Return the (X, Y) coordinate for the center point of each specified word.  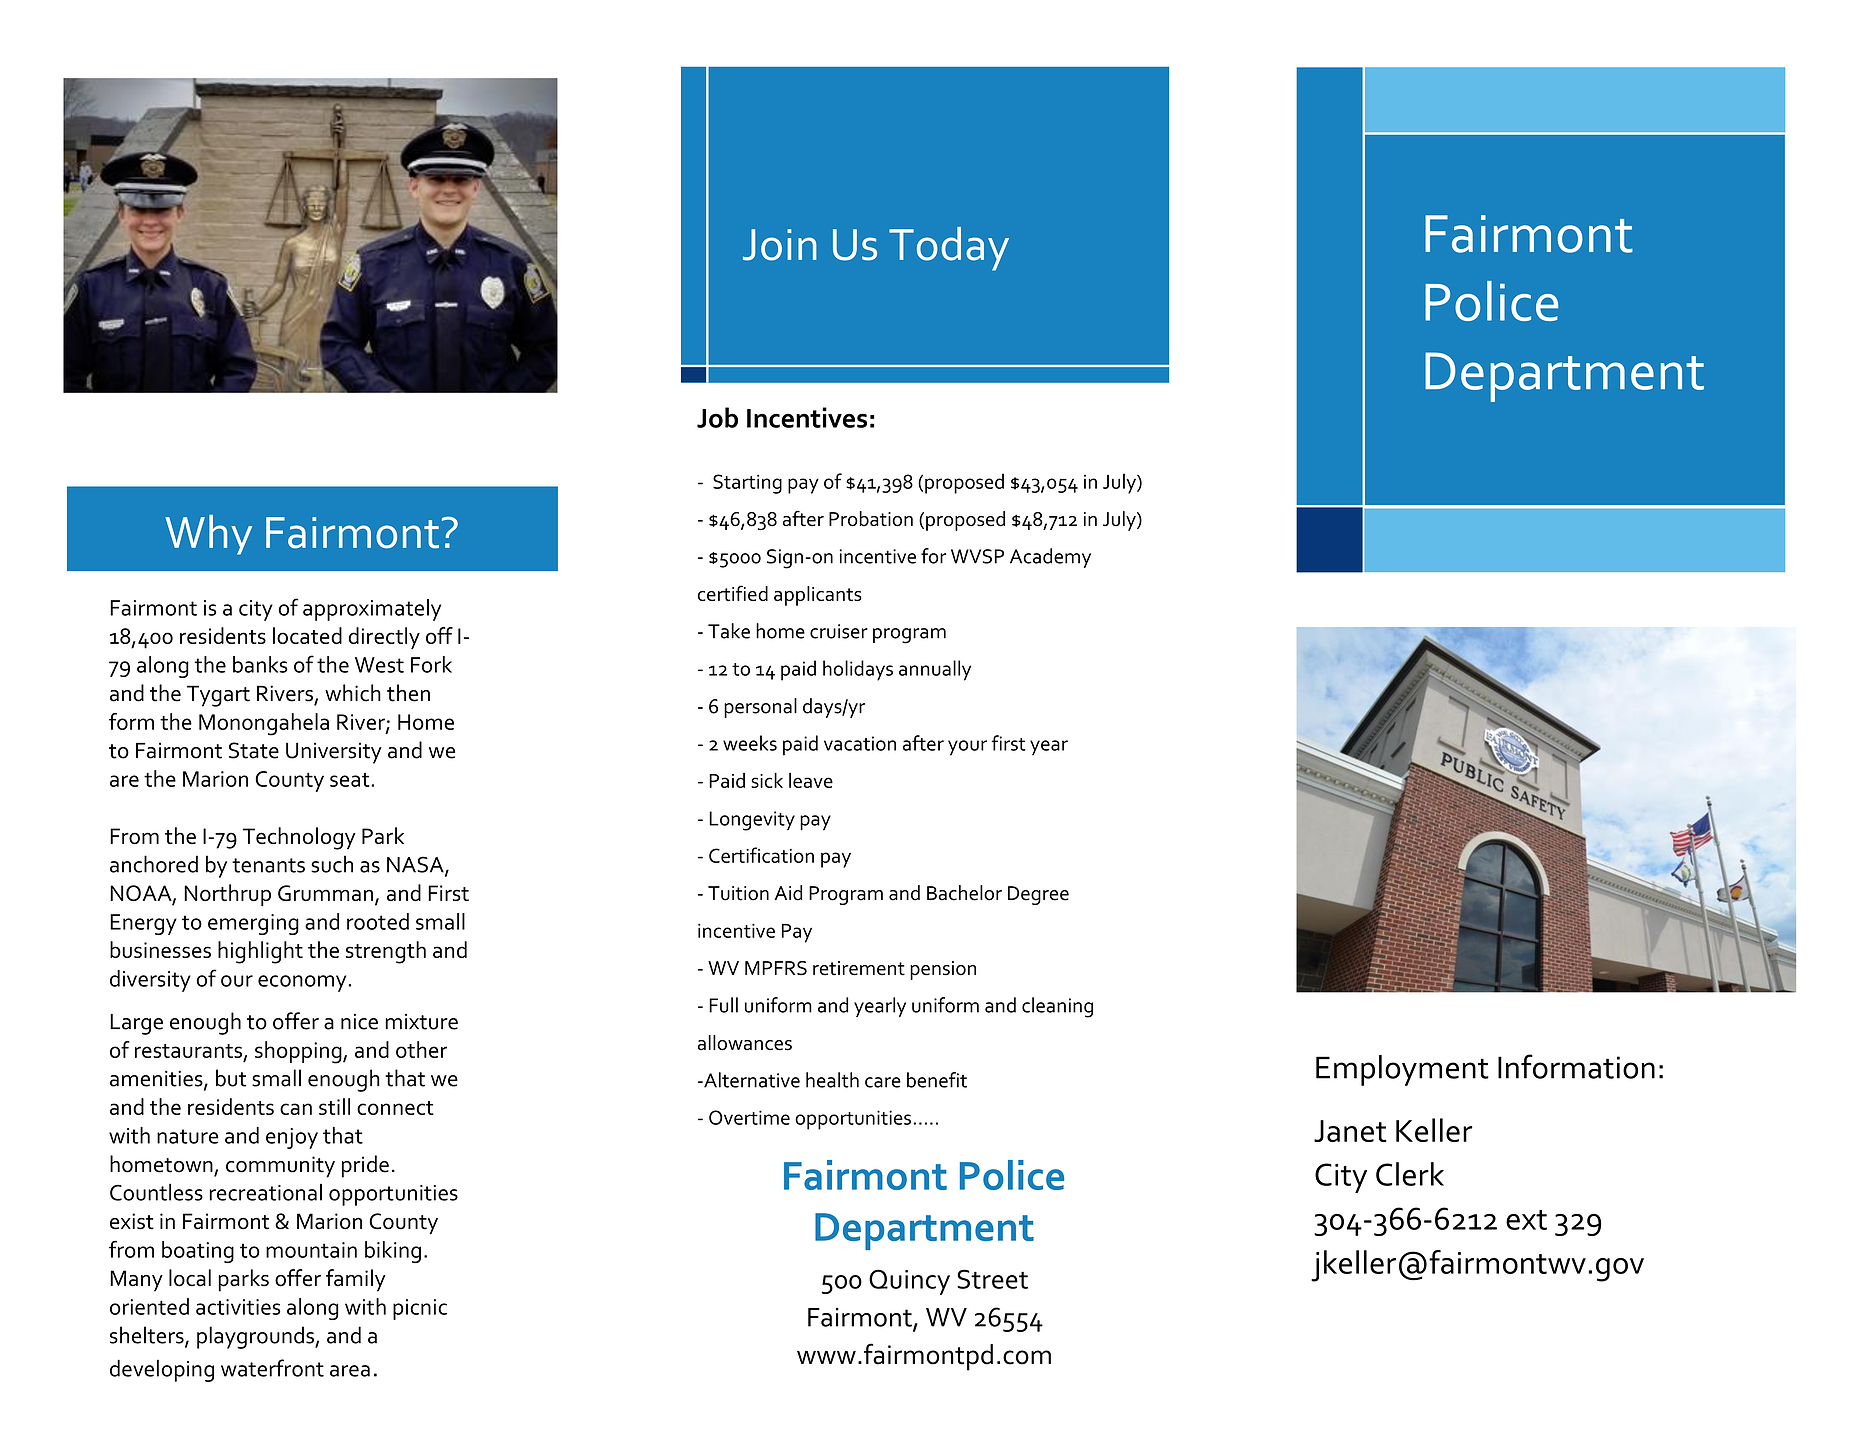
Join (780, 245)
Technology (299, 838)
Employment (1402, 1070)
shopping (299, 1052)
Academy (1050, 558)
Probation (871, 519)
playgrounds (256, 1337)
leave (811, 780)
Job (717, 417)
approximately (372, 610)
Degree (1038, 895)
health (832, 1080)
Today (949, 249)
